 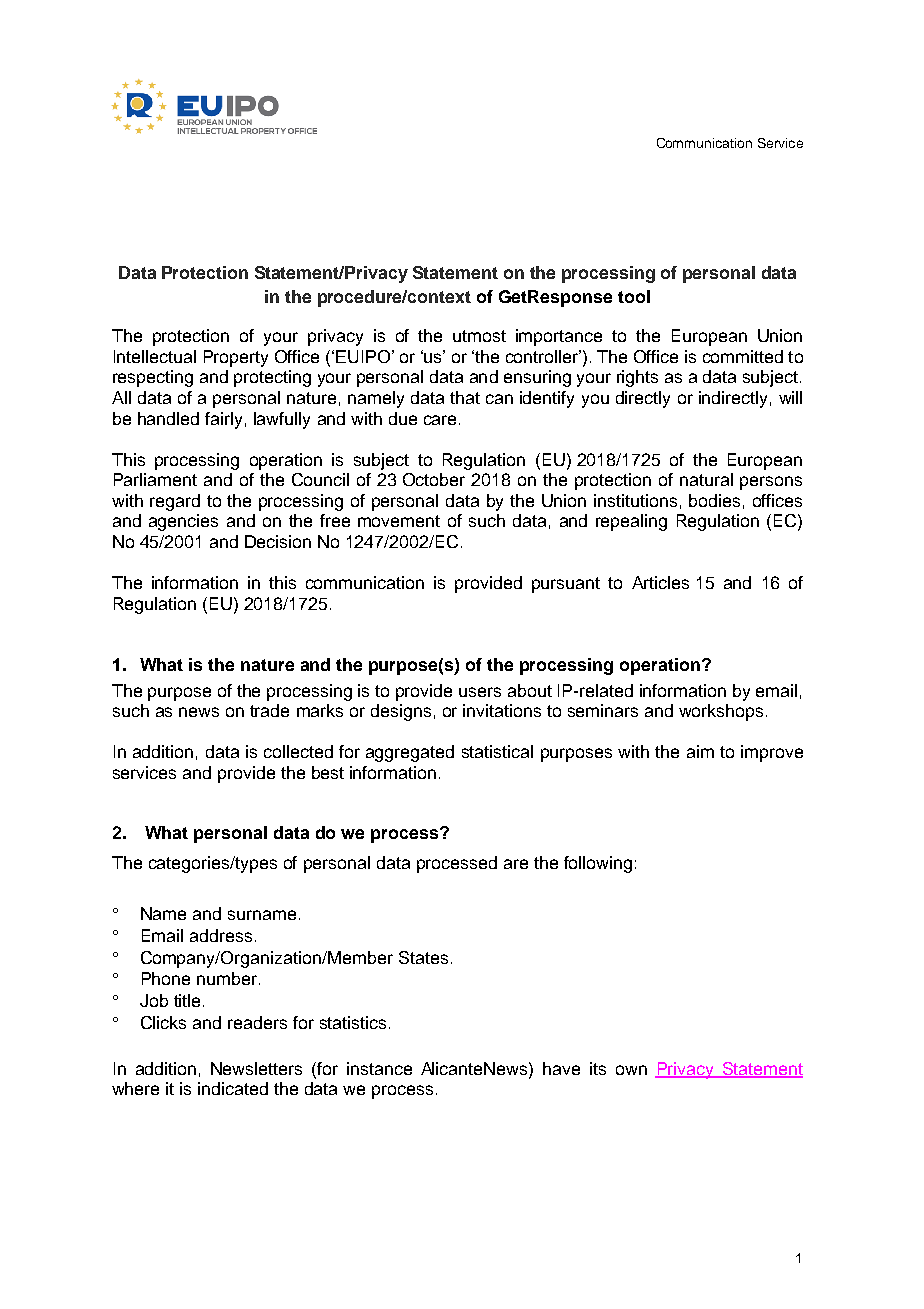 What do you see at coordinates (434, 479) in the screenshot?
I see `October` at bounding box center [434, 479].
